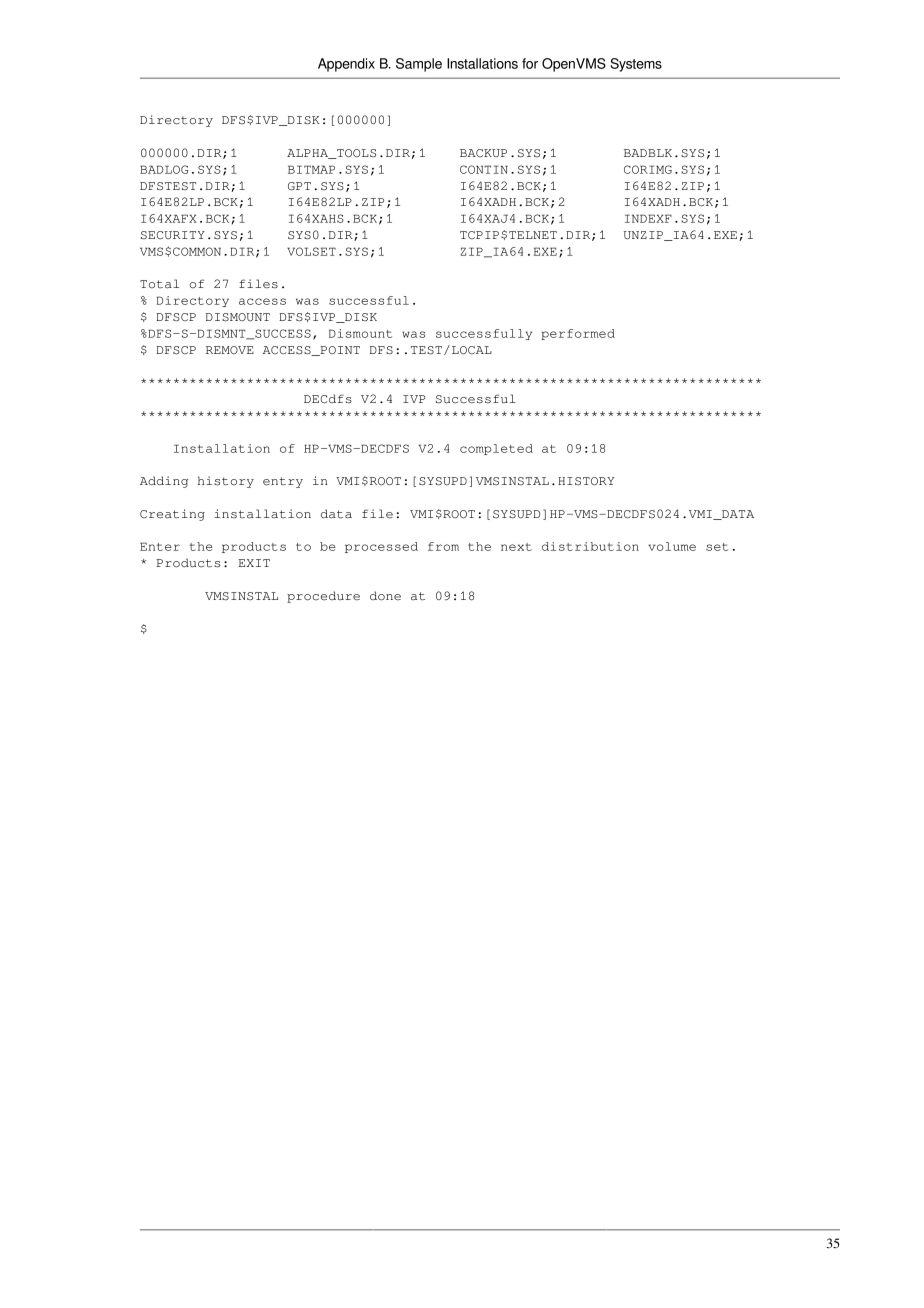 The width and height of the image is (924, 1308). Describe the element at coordinates (636, 65) in the image. I see `Systems` at that location.
